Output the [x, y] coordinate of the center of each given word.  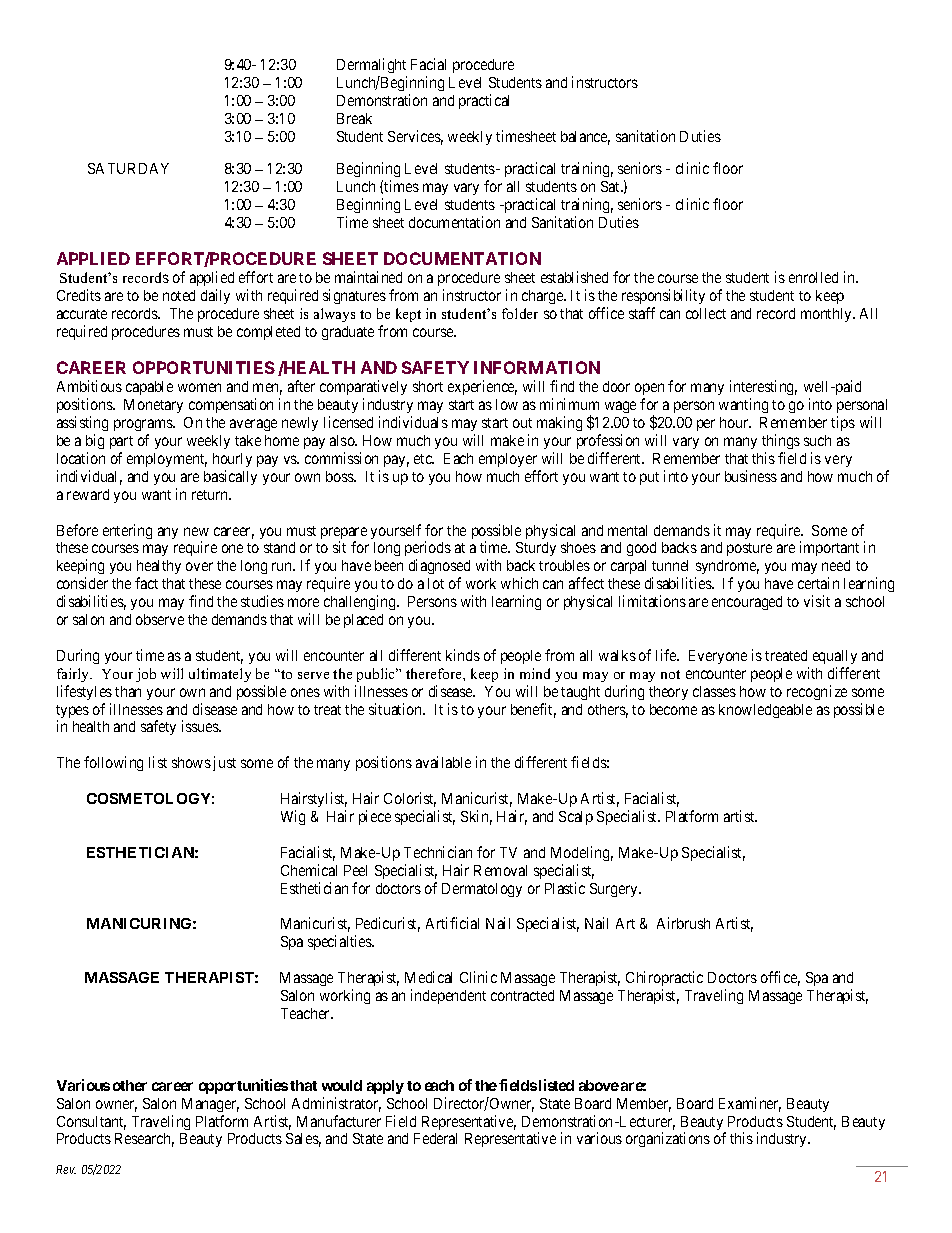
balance [585, 138]
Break [354, 118]
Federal [435, 1138]
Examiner [750, 1104]
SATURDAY [128, 168]
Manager [210, 1105]
